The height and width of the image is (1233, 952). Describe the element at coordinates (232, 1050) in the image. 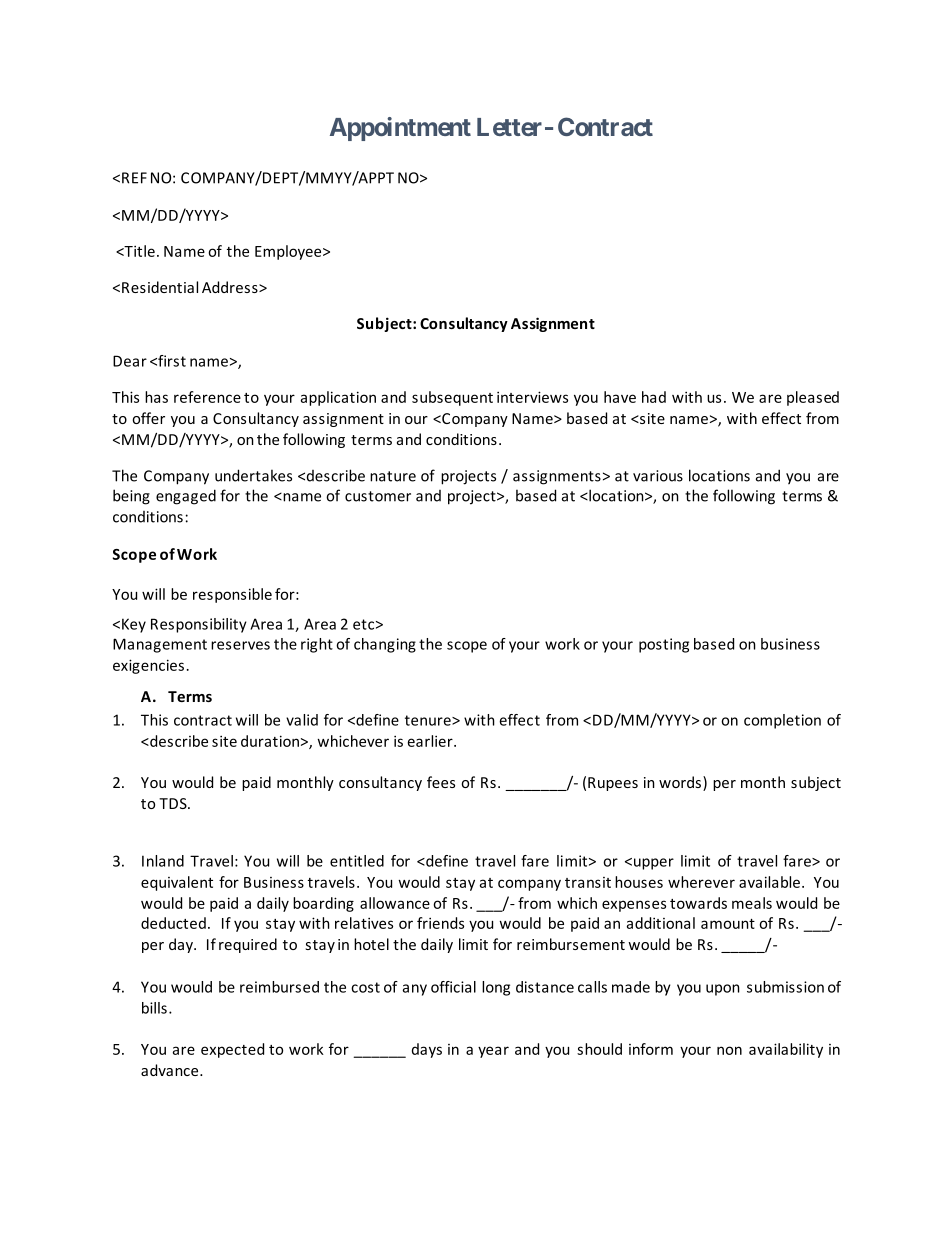

I see `expected` at that location.
